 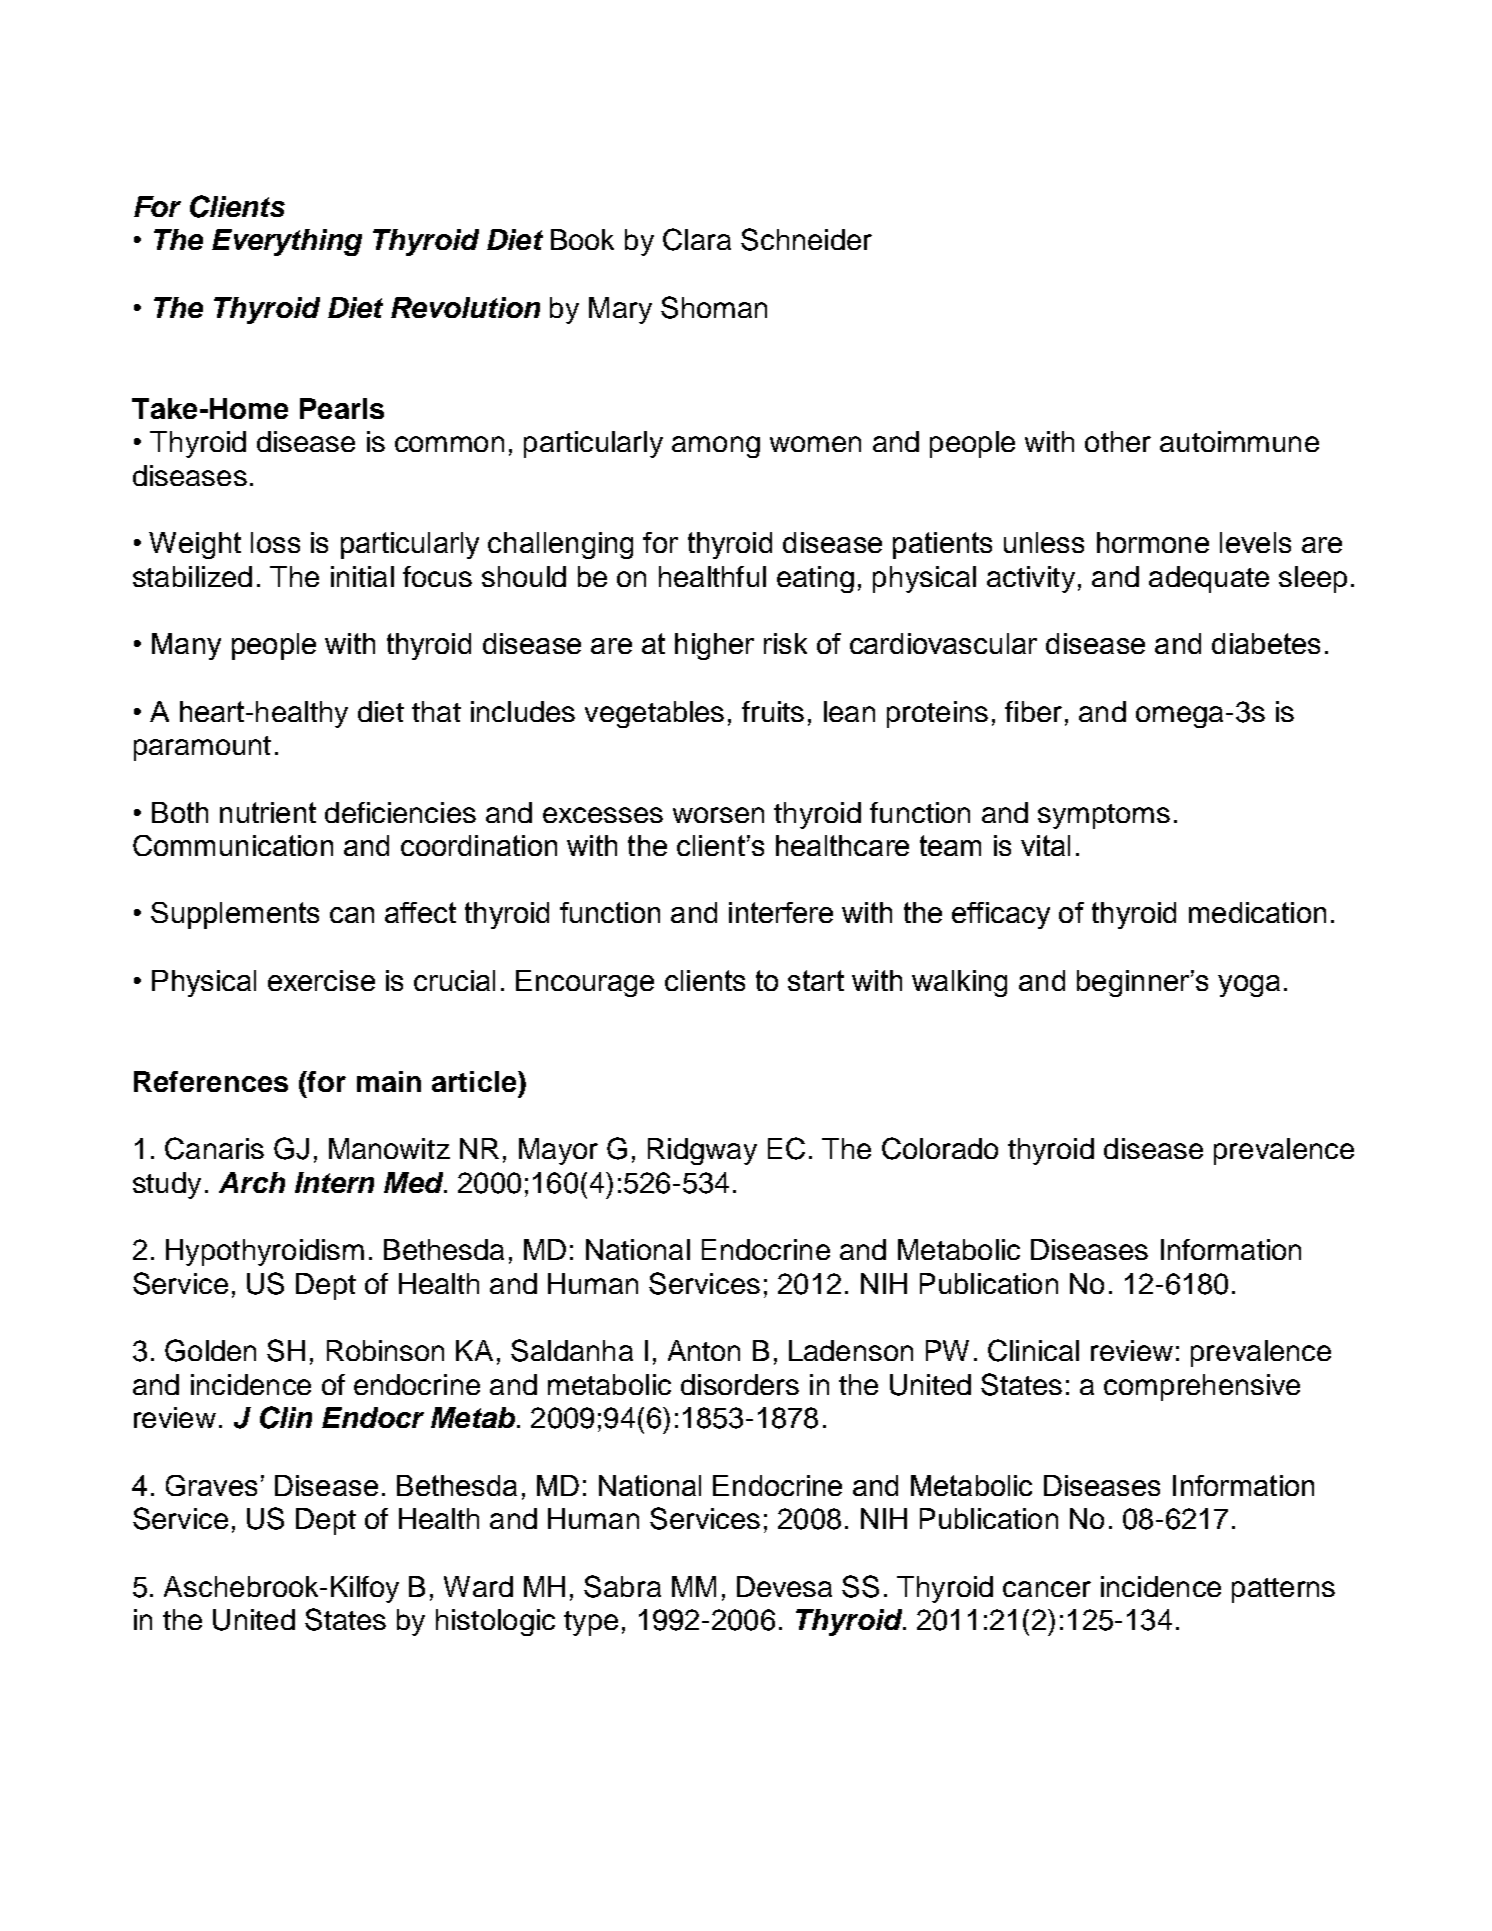 What do you see at coordinates (287, 242) in the document?
I see `Everything` at bounding box center [287, 242].
